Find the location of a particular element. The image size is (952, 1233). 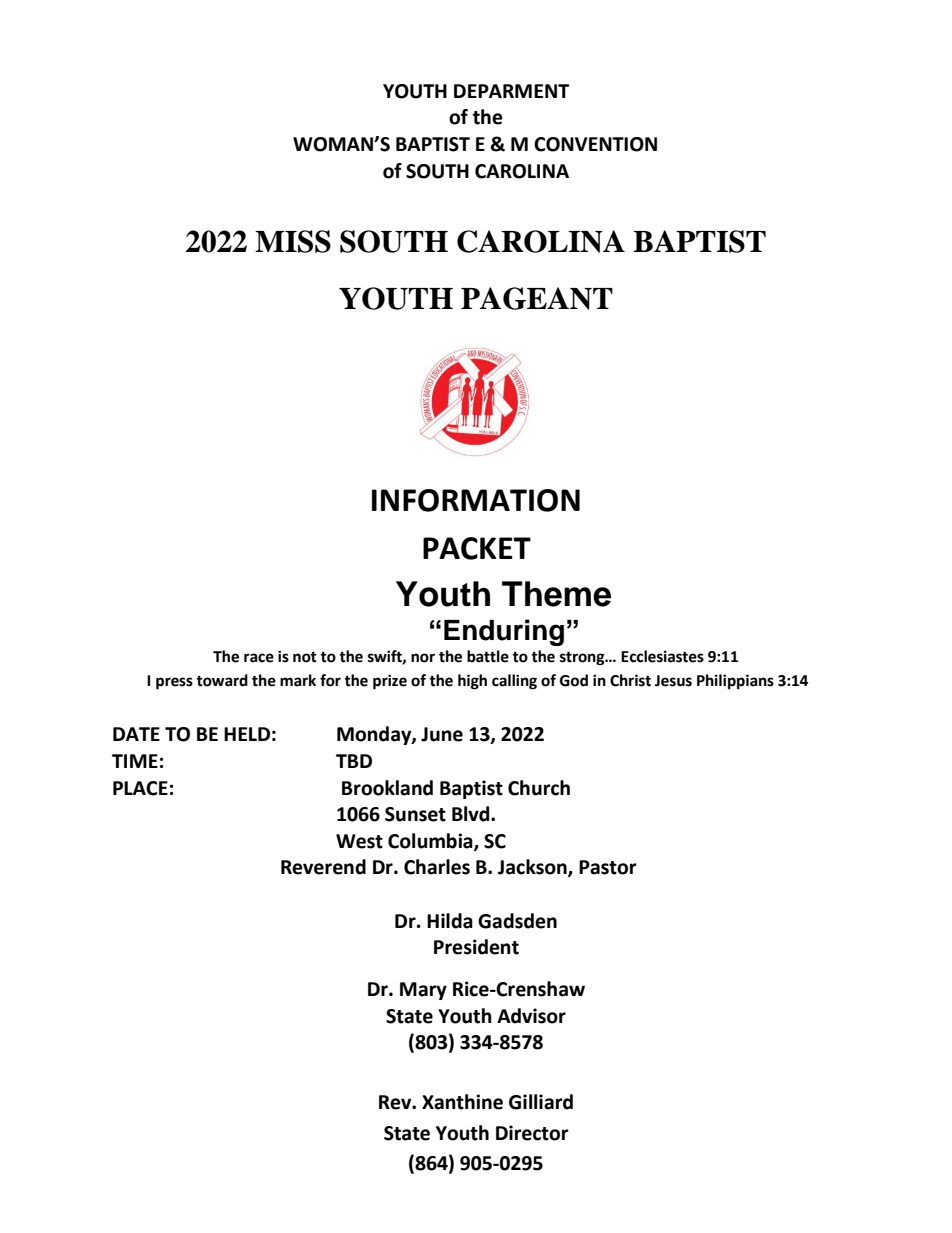

Pastor is located at coordinates (608, 867).
